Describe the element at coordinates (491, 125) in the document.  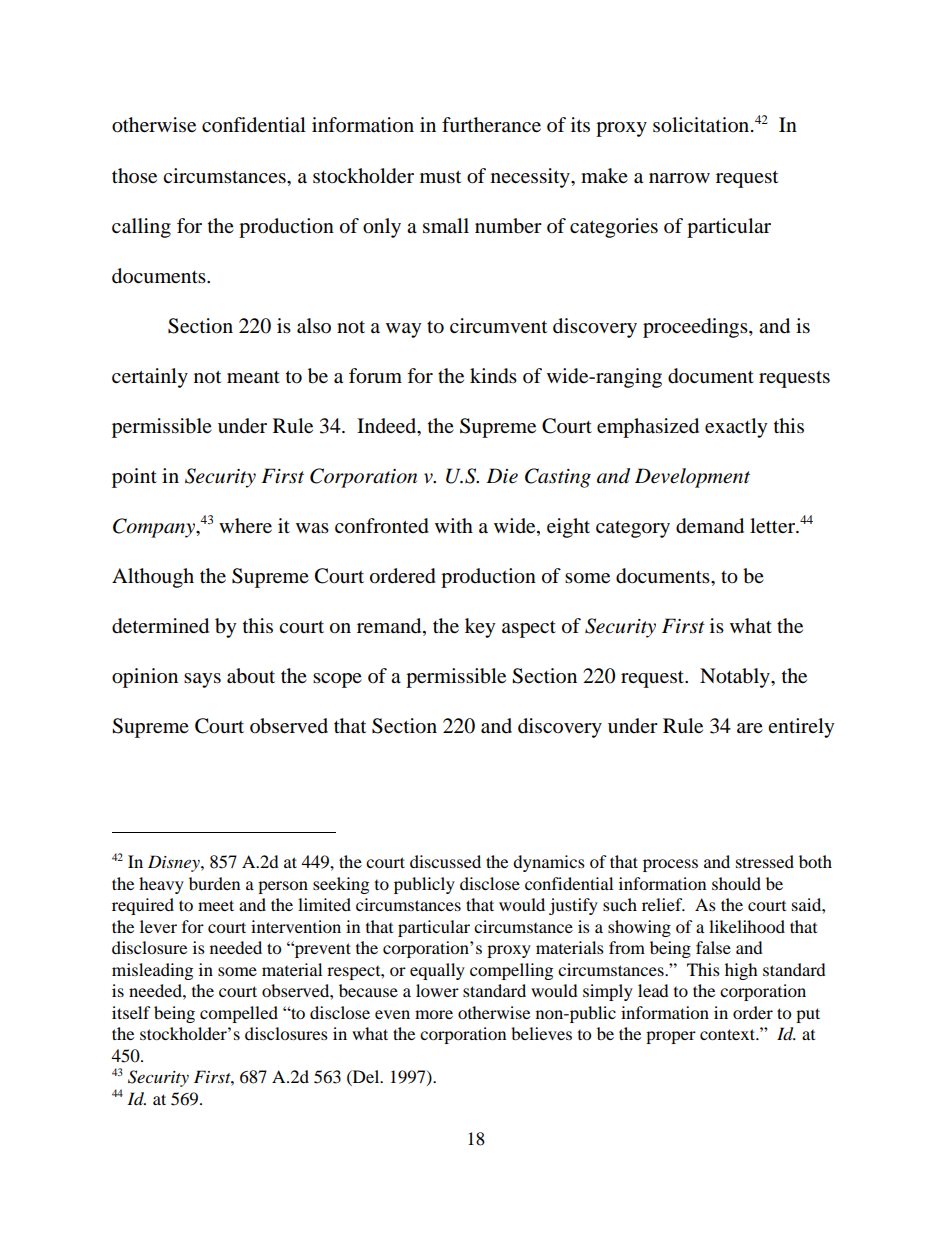
I see `furtherance` at that location.
